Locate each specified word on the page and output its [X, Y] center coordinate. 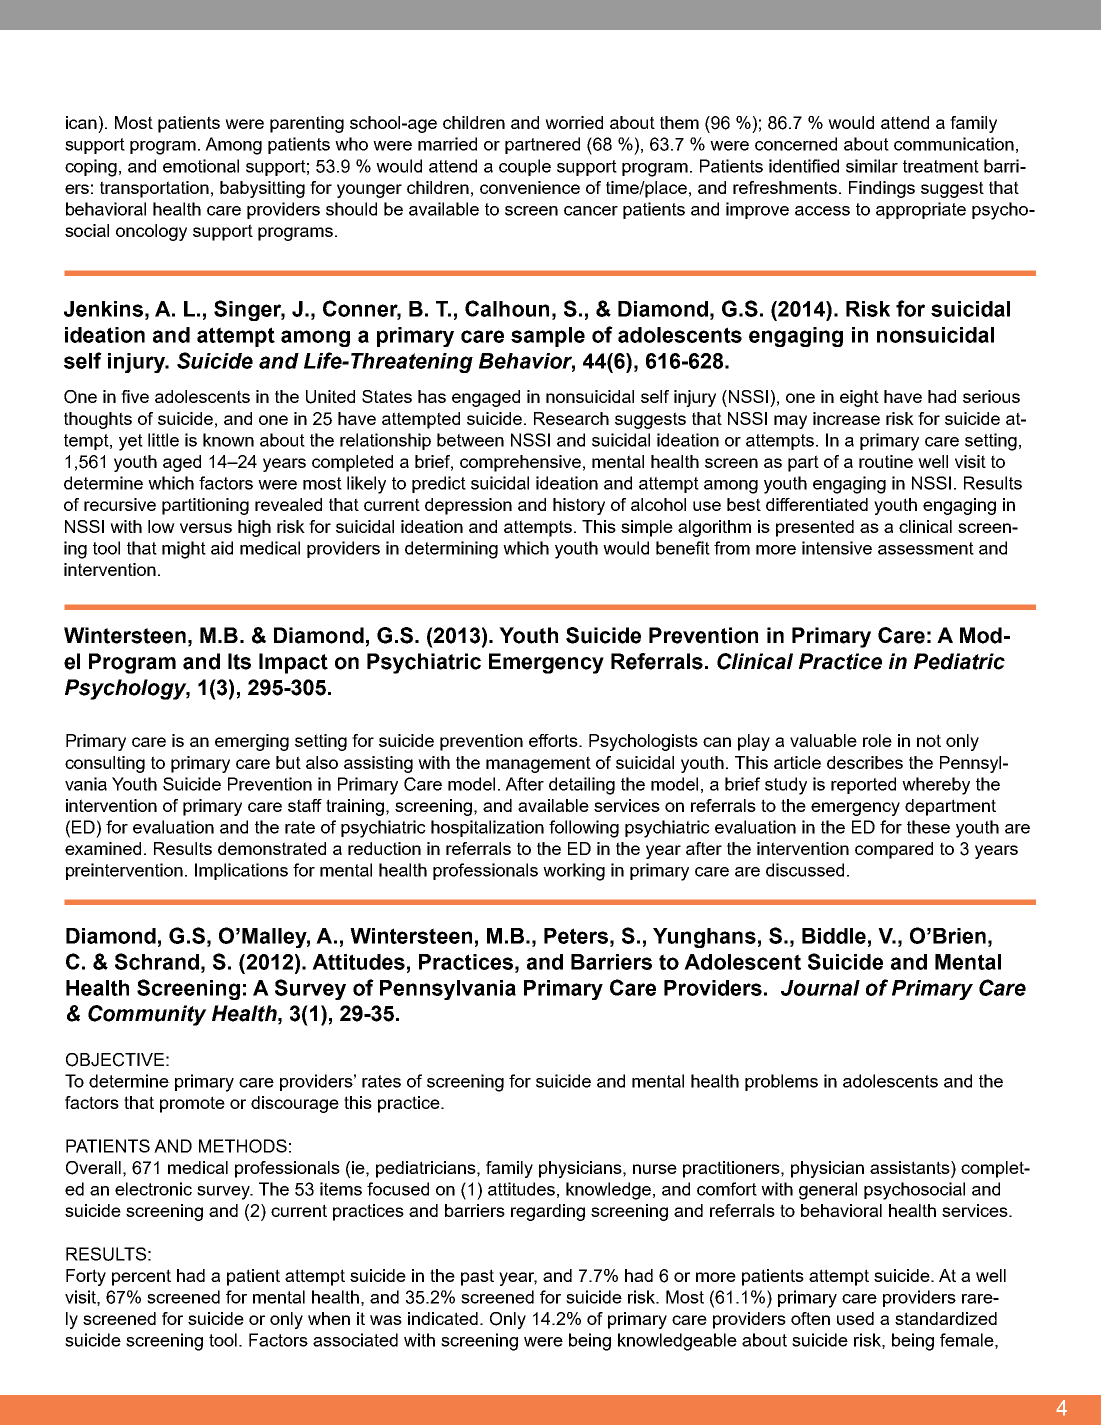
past [477, 1277]
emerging [252, 742]
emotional [201, 166]
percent [141, 1277]
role [877, 740]
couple [525, 167]
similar [872, 166]
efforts [554, 740]
